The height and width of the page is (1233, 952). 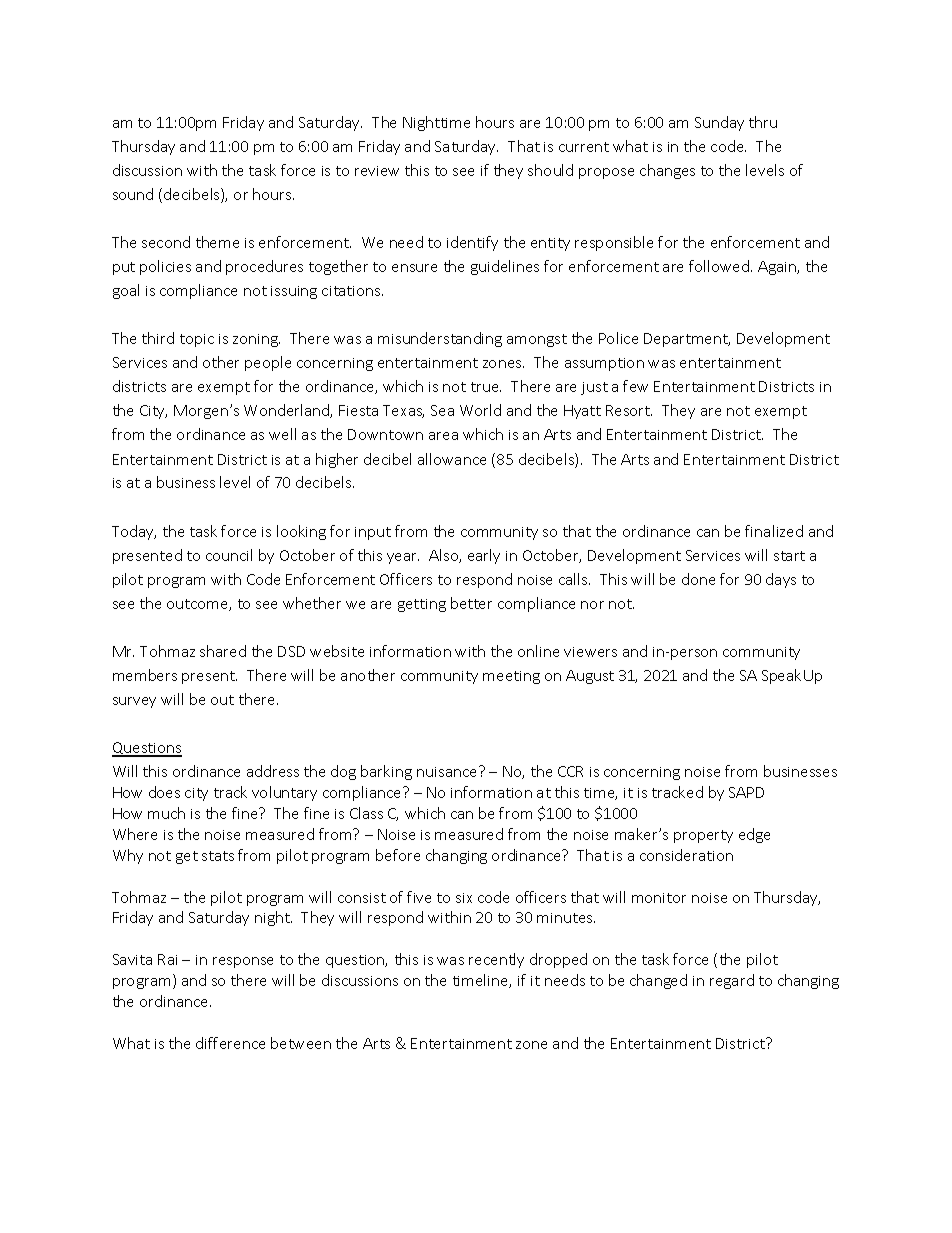 What do you see at coordinates (197, 340) in the page?
I see `topic` at bounding box center [197, 340].
